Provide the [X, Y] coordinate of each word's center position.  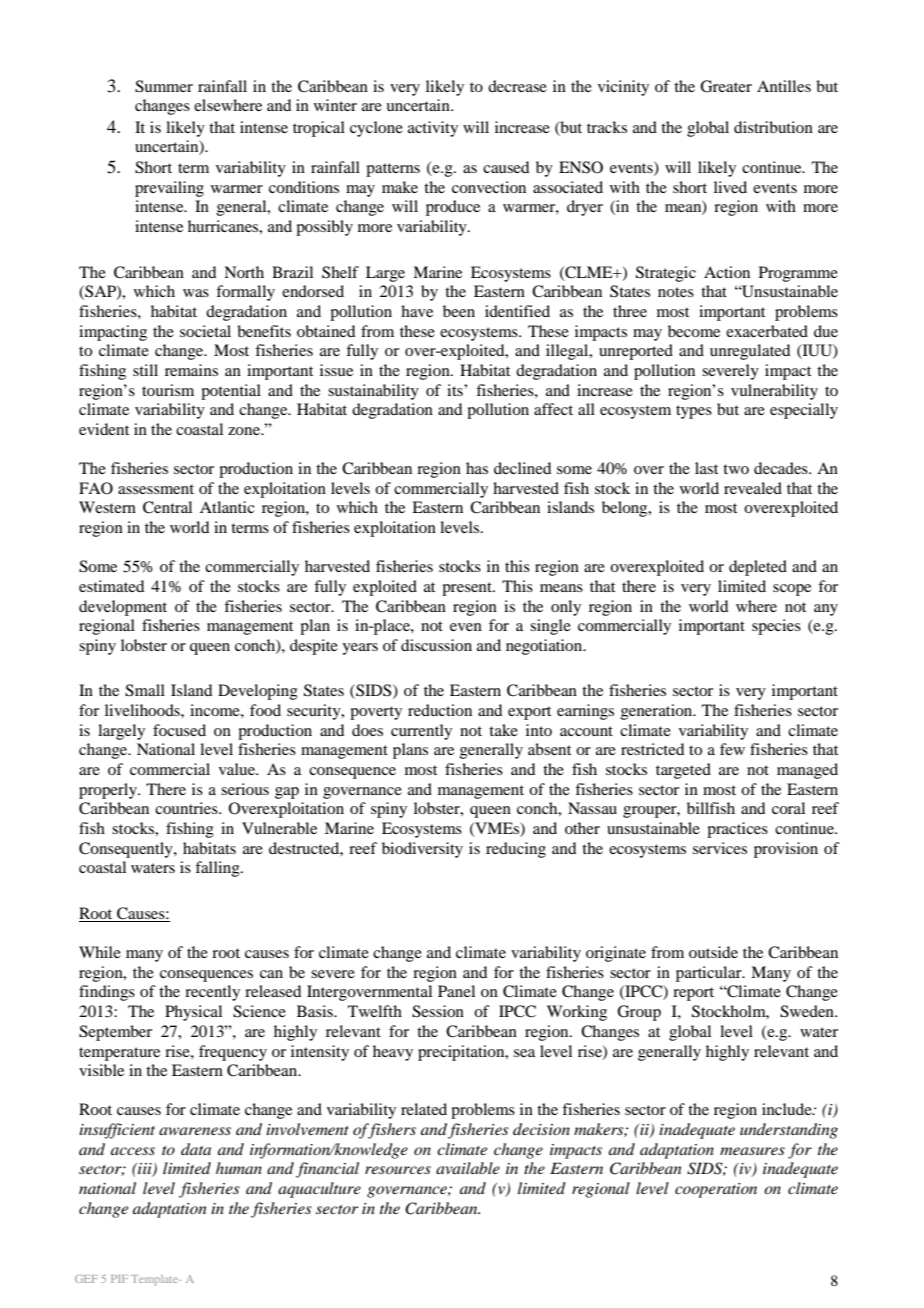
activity [433, 129]
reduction [440, 710]
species [776, 627]
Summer [164, 86]
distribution [773, 127]
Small [145, 690]
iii [145, 1170]
